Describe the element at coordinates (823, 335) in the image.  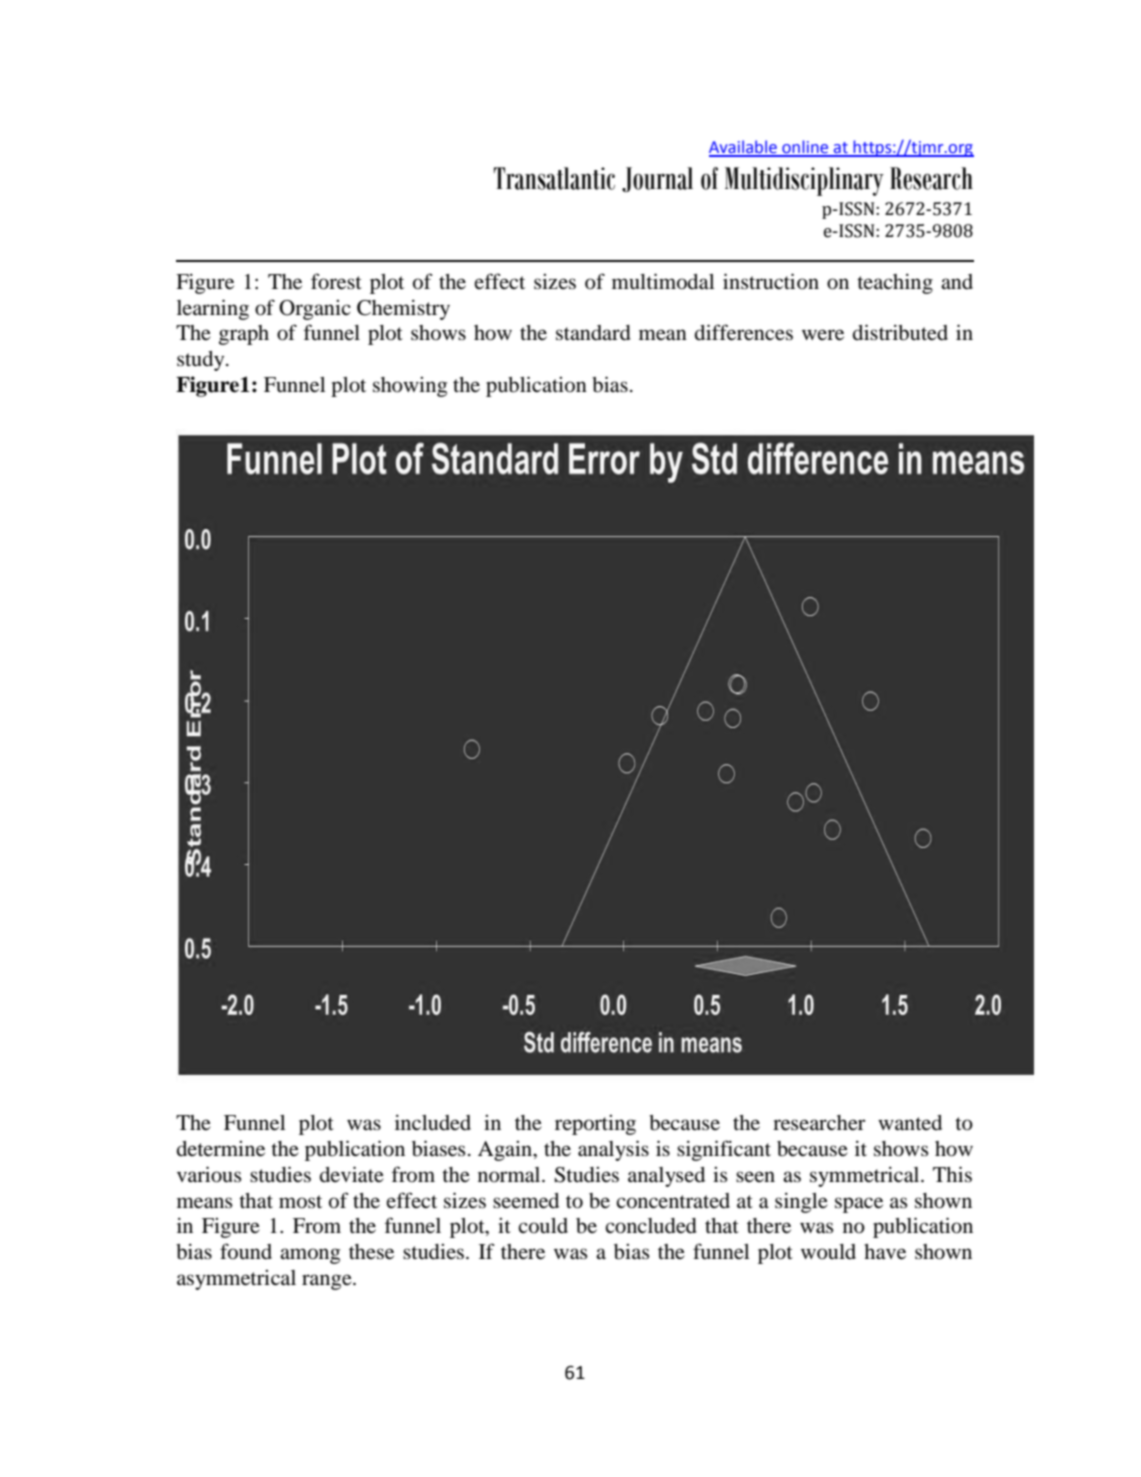
I see `were` at that location.
